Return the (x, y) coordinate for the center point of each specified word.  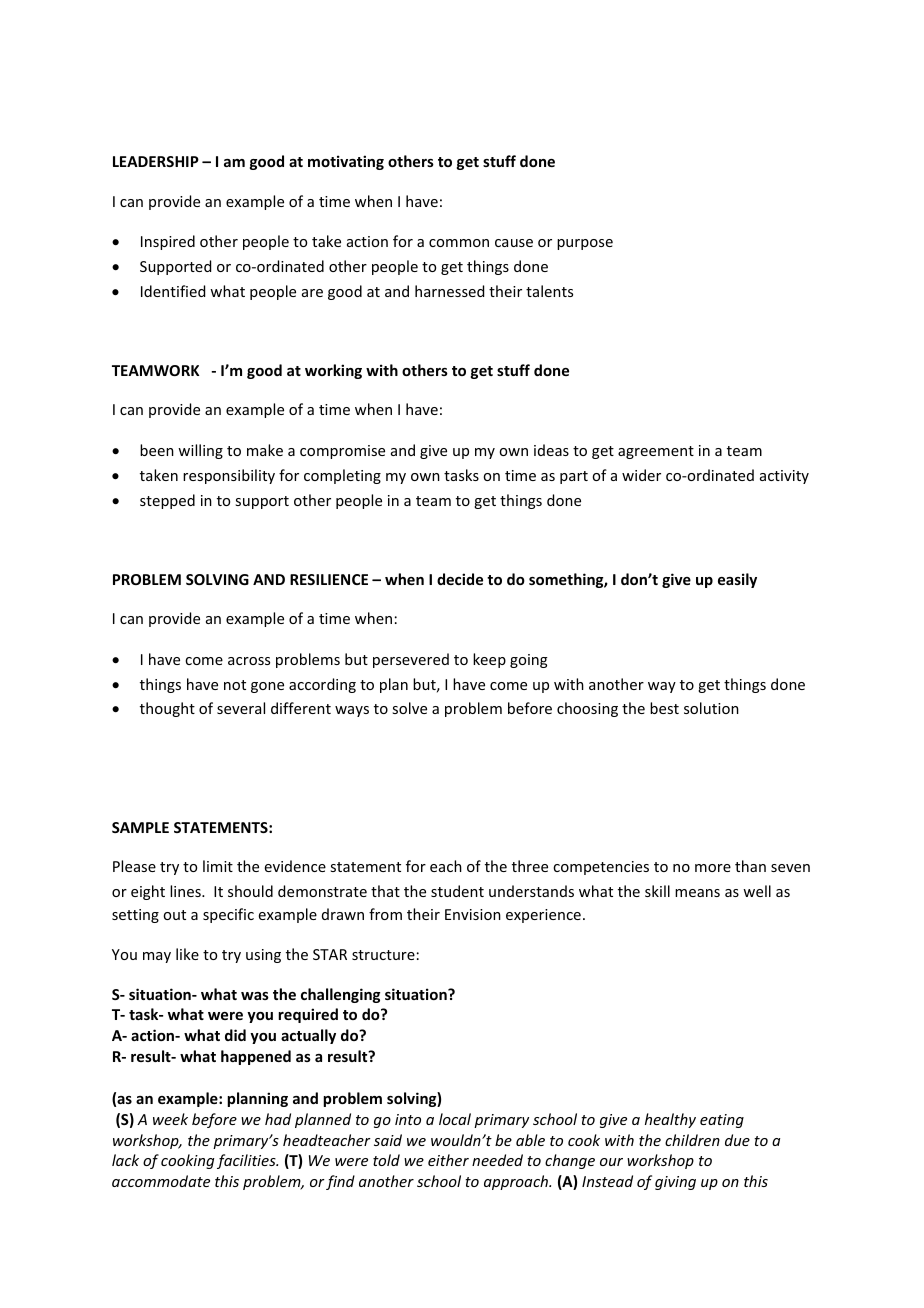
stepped (167, 501)
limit (218, 866)
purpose (585, 244)
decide (460, 579)
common (459, 243)
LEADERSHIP (156, 161)
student (457, 891)
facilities (247, 1161)
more (713, 868)
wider (641, 475)
